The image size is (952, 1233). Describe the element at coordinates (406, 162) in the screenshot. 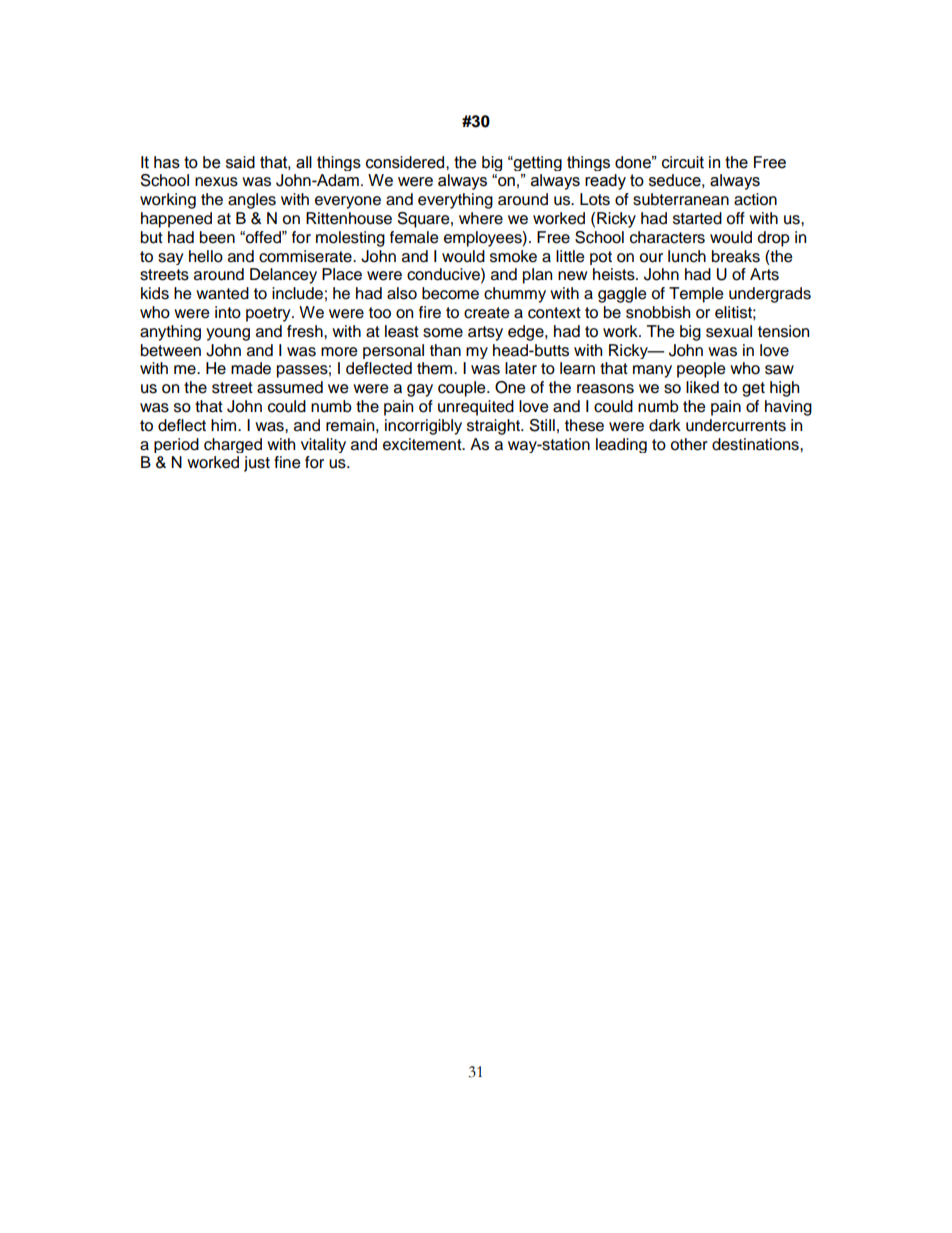

I see `considered` at that location.
